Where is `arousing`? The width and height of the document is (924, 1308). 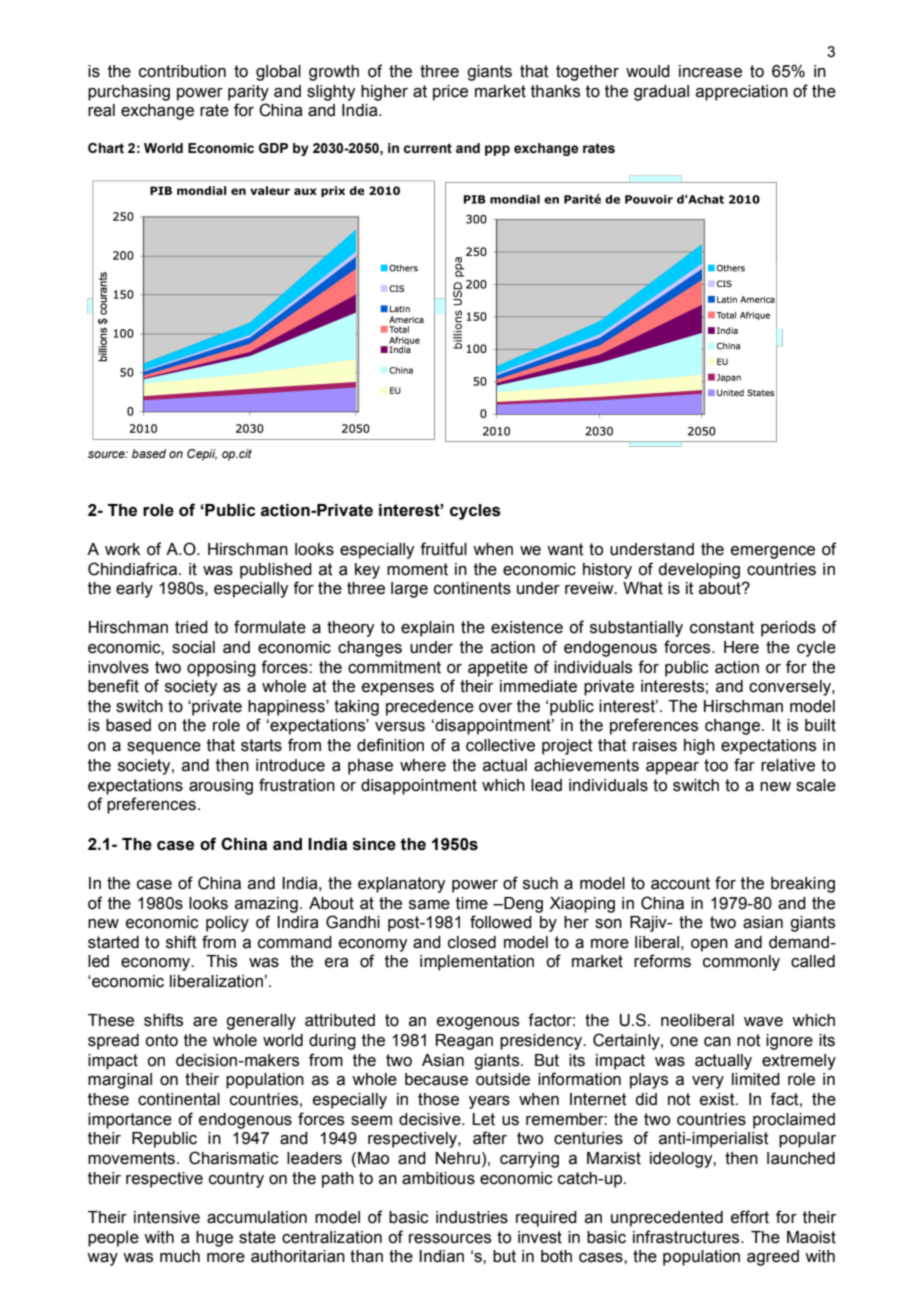
arousing is located at coordinates (221, 787).
